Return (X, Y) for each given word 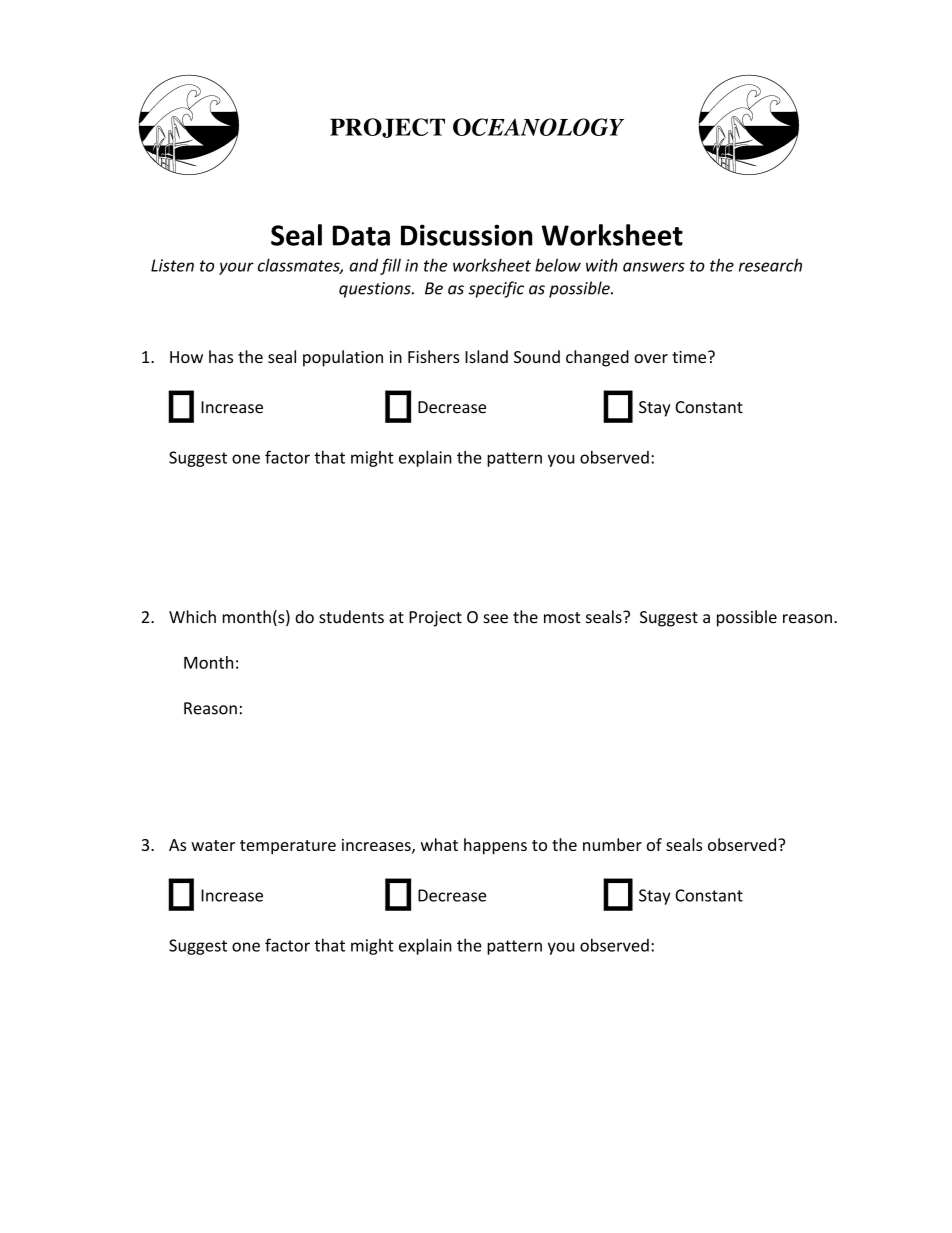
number (612, 844)
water (213, 845)
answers (654, 267)
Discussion (466, 235)
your (236, 268)
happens (495, 846)
